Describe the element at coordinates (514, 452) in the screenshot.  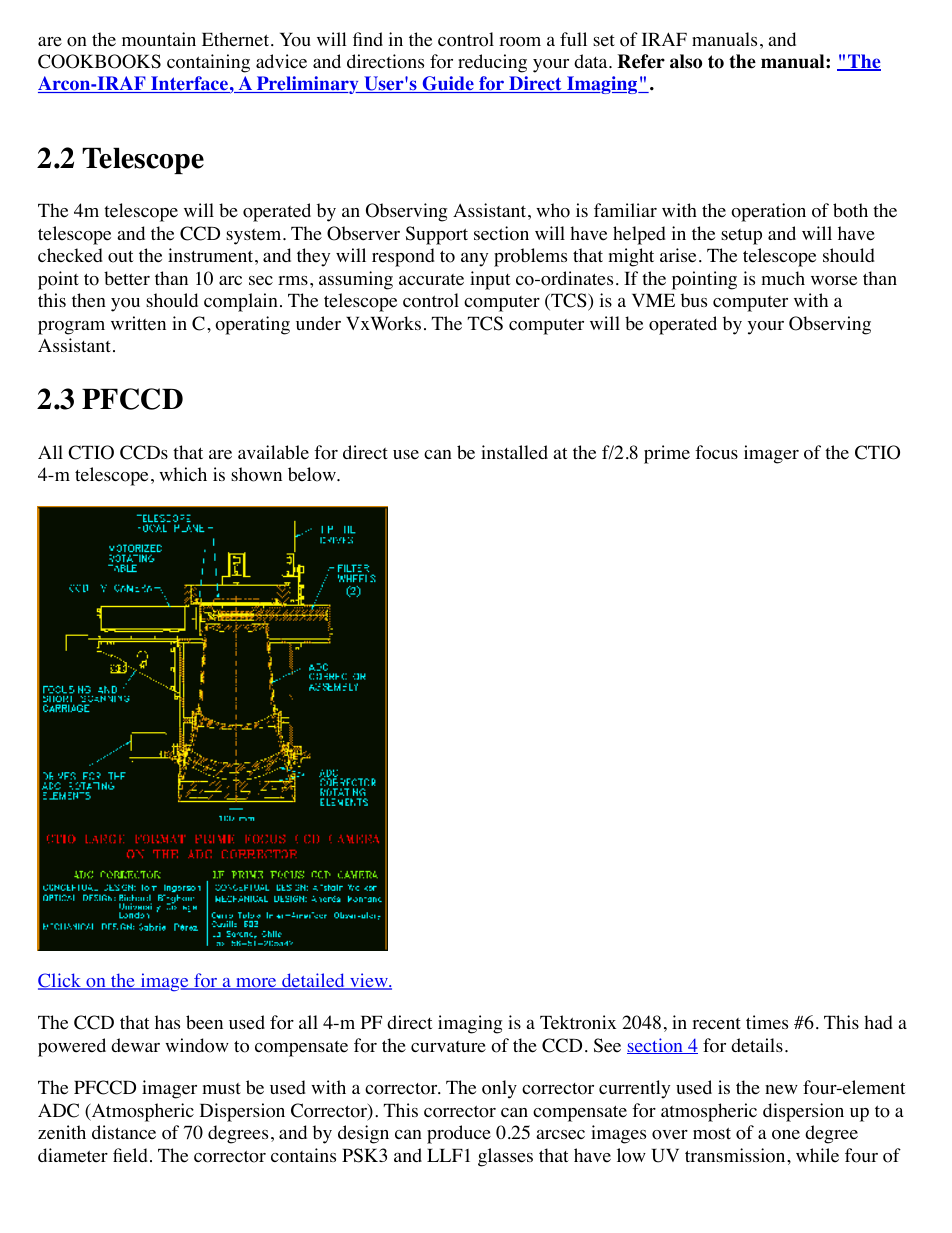
I see `installed` at that location.
